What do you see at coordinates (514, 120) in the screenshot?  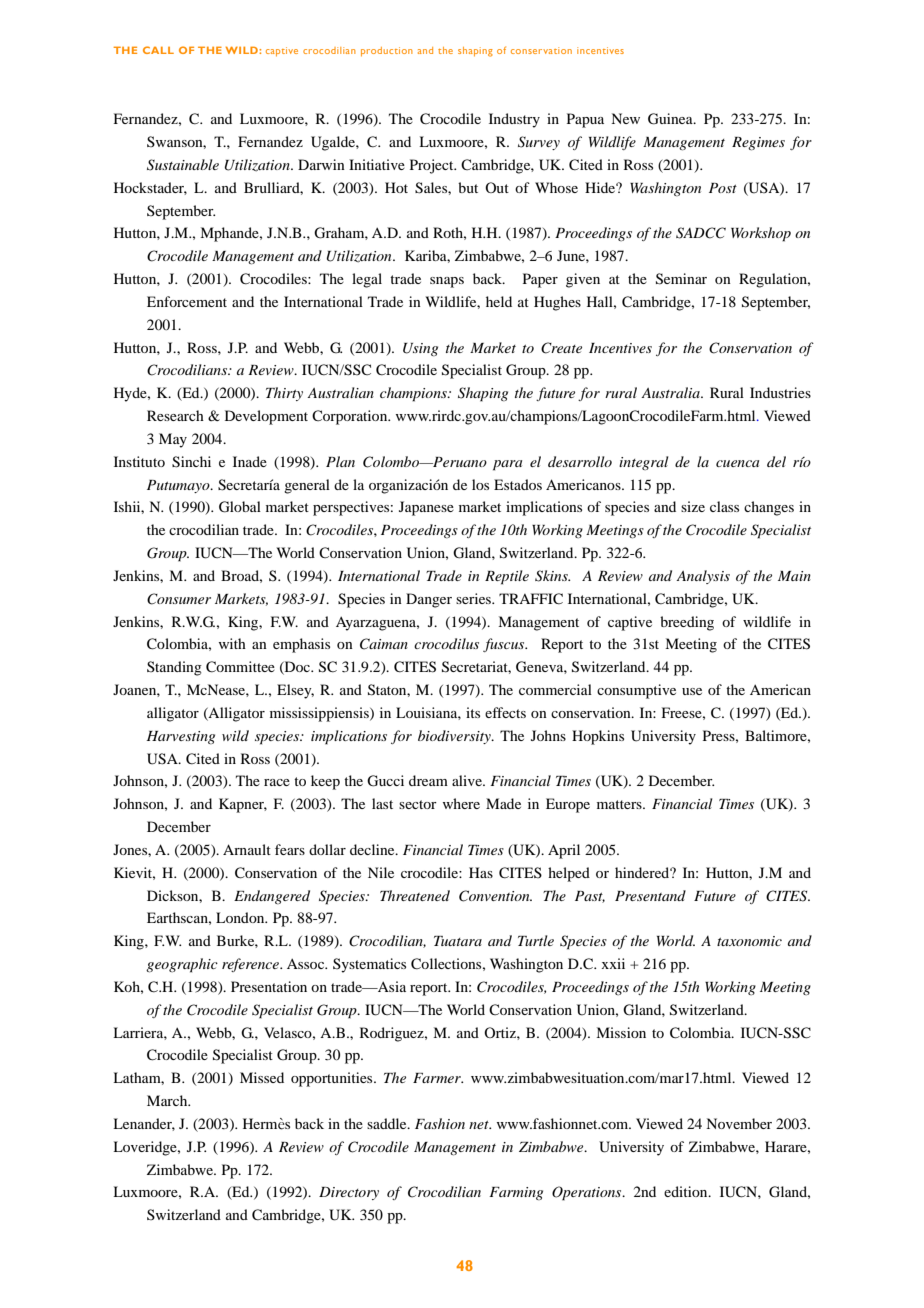 I see `Industry` at bounding box center [514, 120].
